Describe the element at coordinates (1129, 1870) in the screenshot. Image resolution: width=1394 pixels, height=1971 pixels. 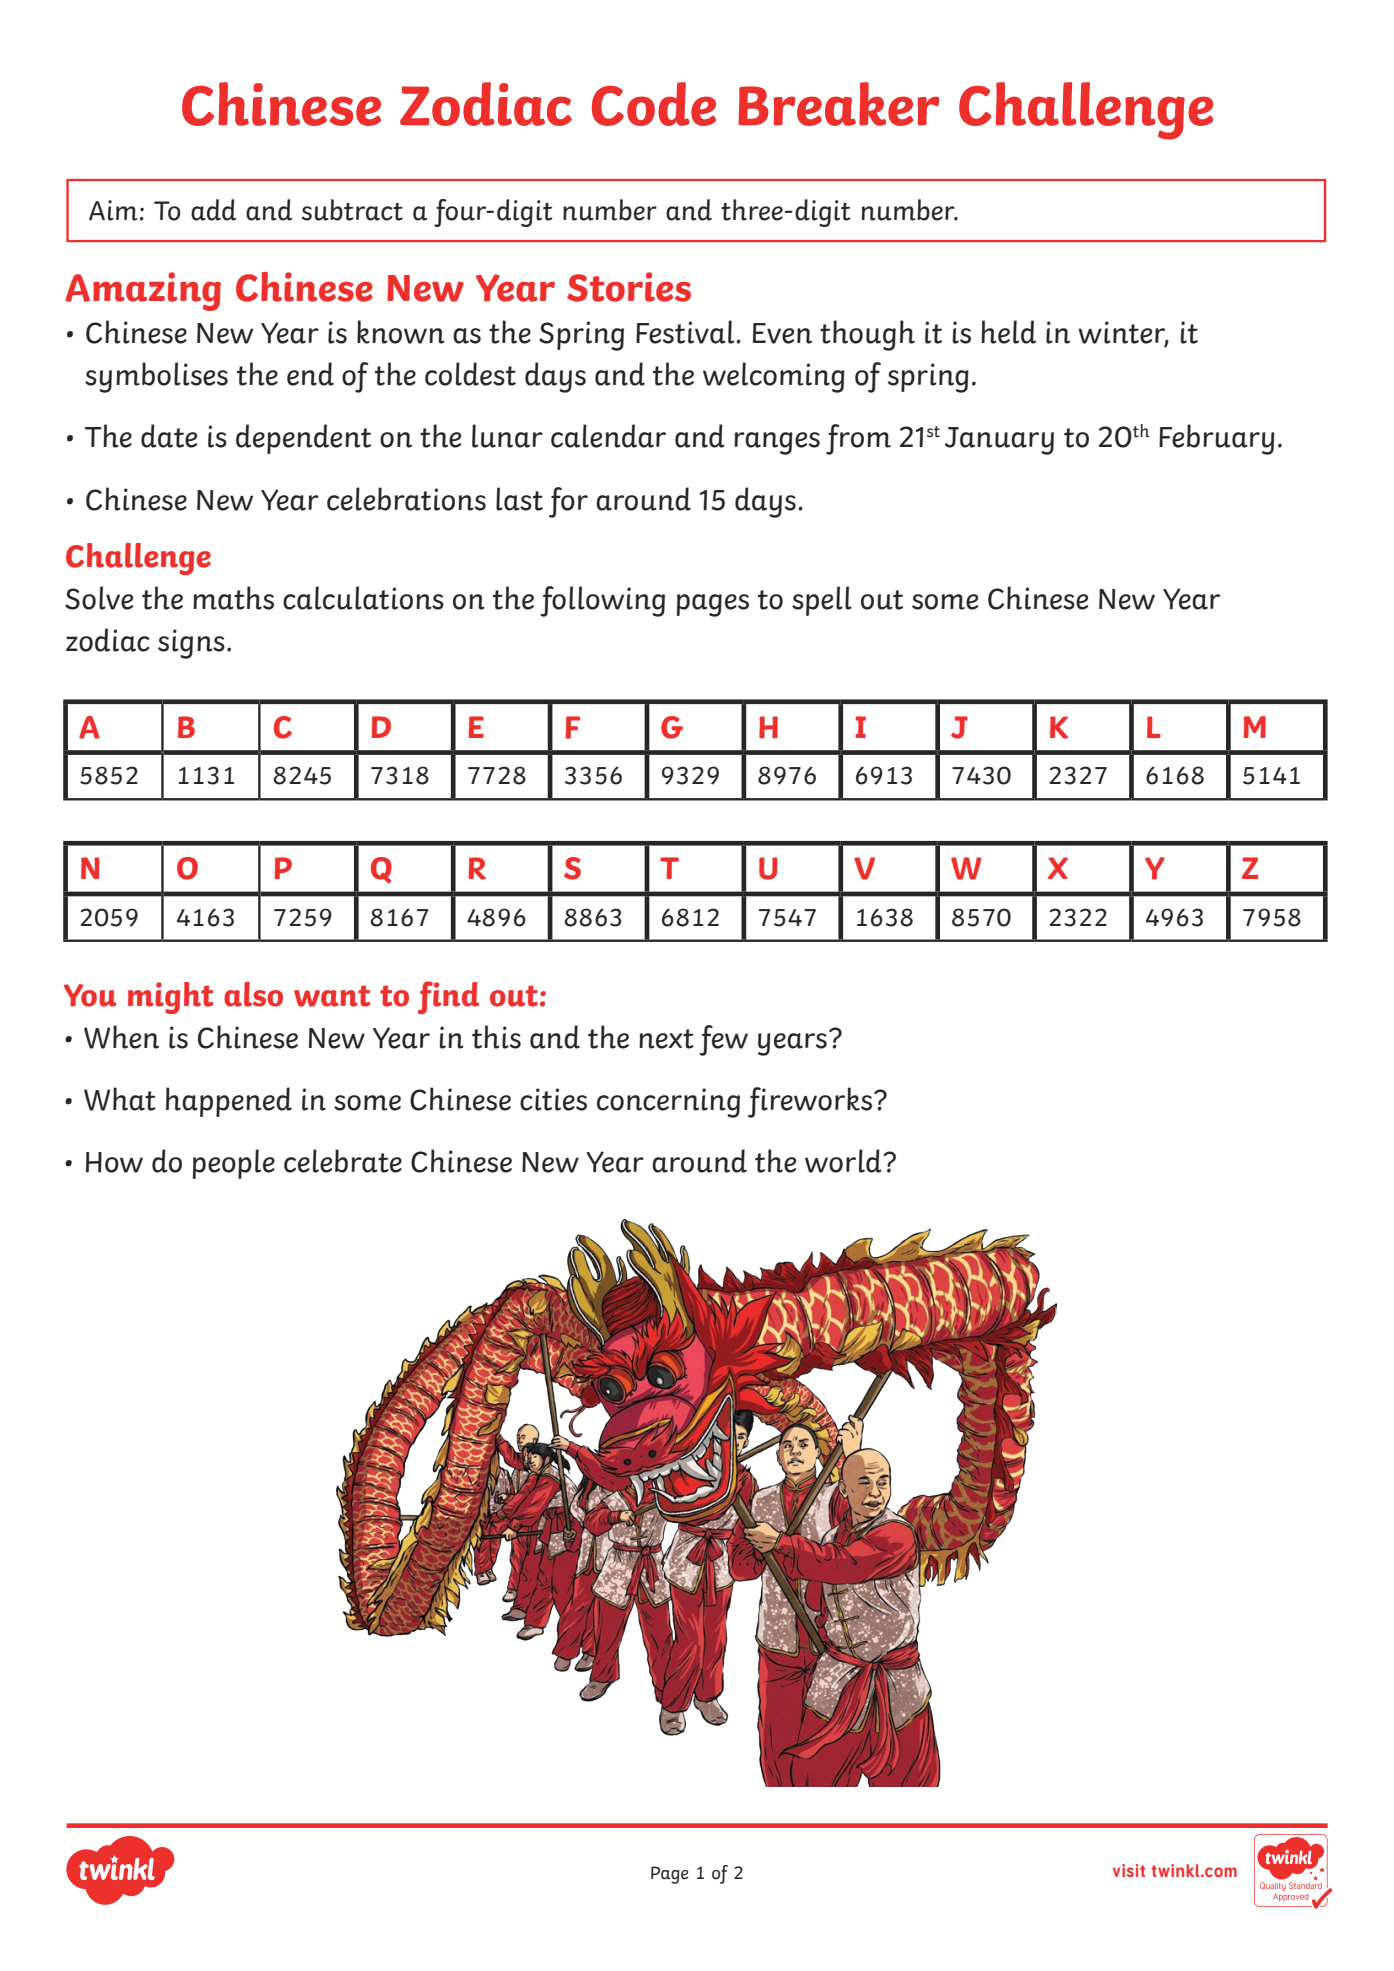
I see `visit` at that location.
